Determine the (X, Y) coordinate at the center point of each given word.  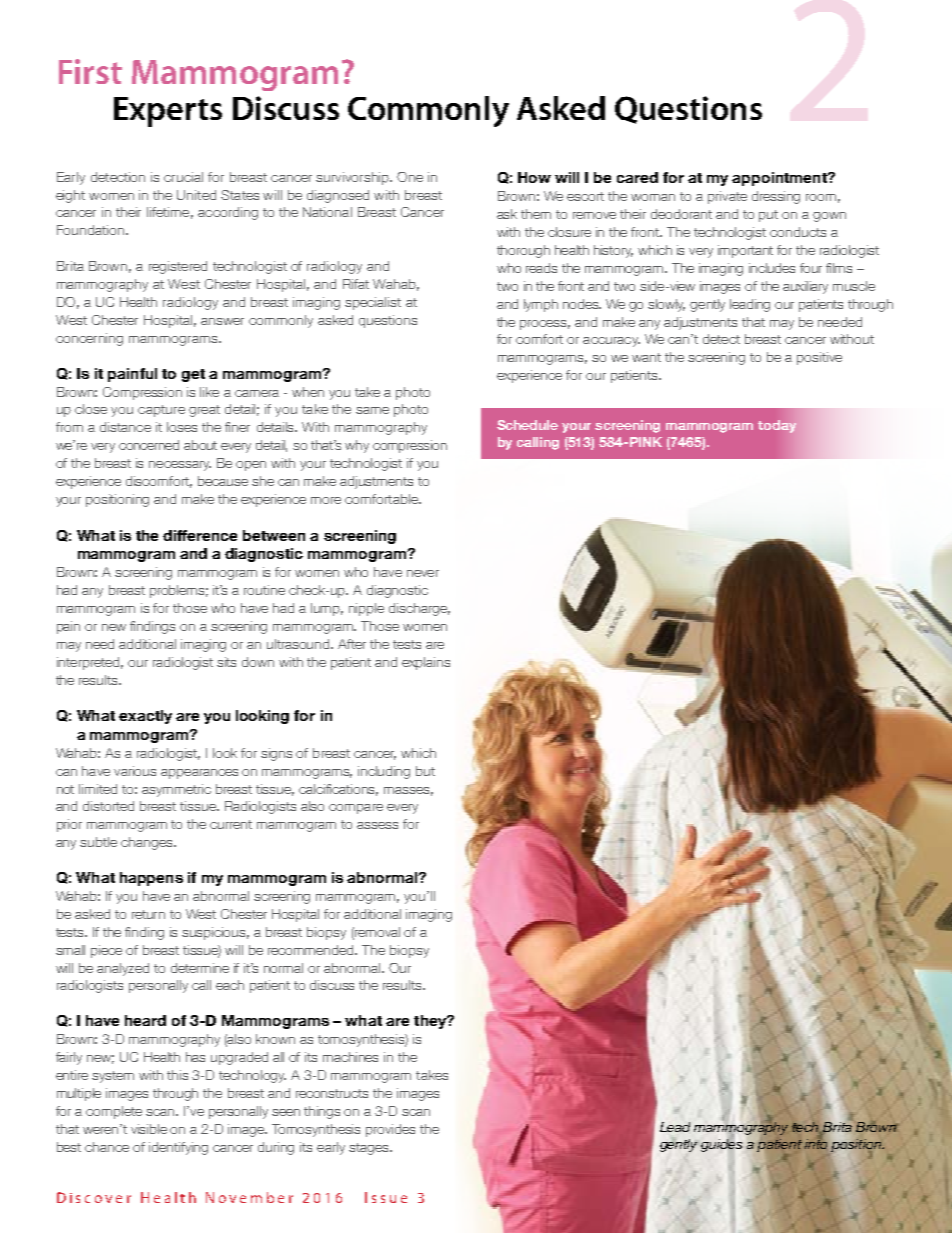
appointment (780, 179)
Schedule (527, 425)
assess (377, 825)
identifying (178, 1148)
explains (426, 663)
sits (226, 662)
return (148, 914)
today (777, 426)
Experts (168, 112)
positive (819, 358)
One (410, 177)
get (193, 375)
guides (721, 1144)
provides (390, 1130)
